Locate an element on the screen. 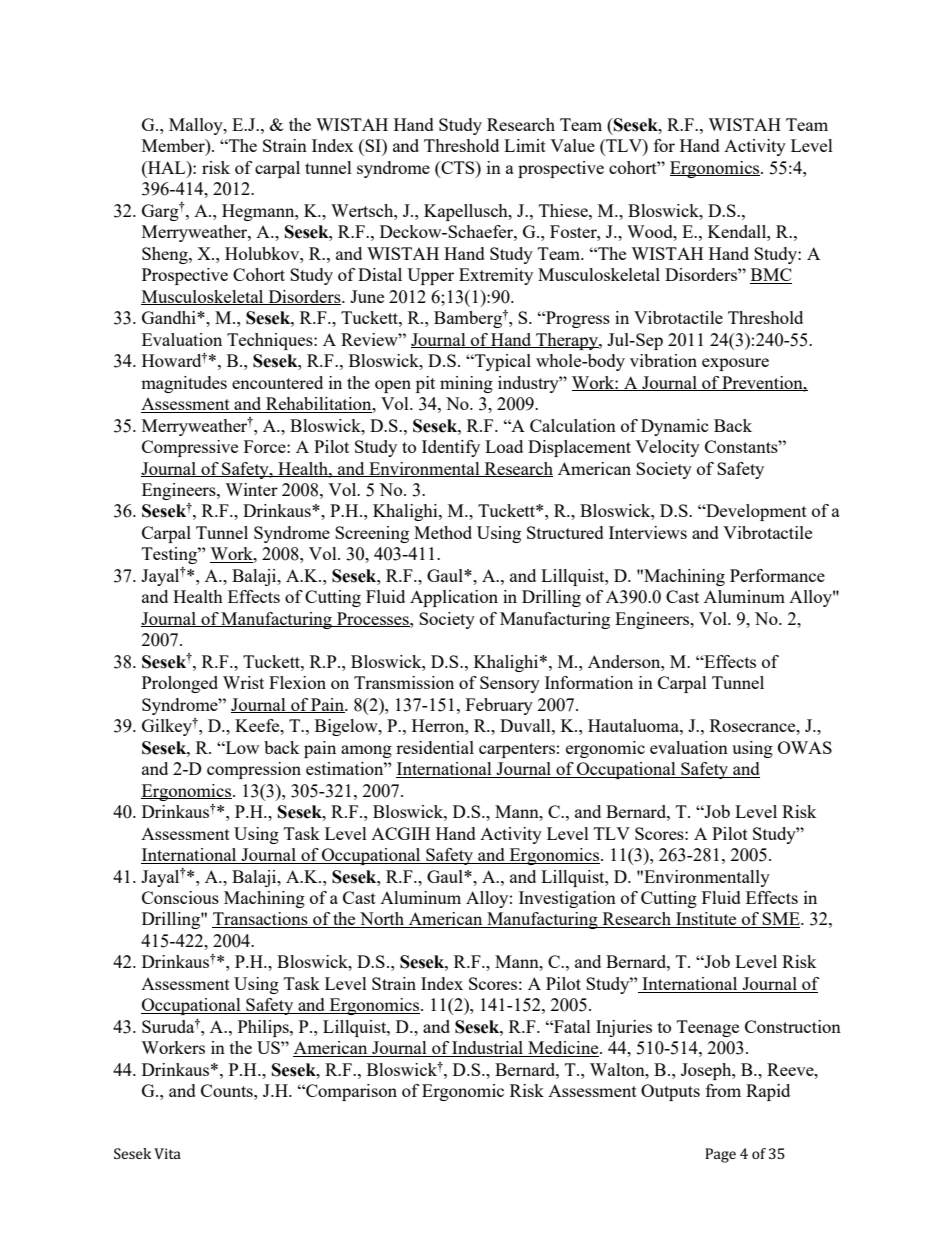  Wrist is located at coordinates (243, 682).
